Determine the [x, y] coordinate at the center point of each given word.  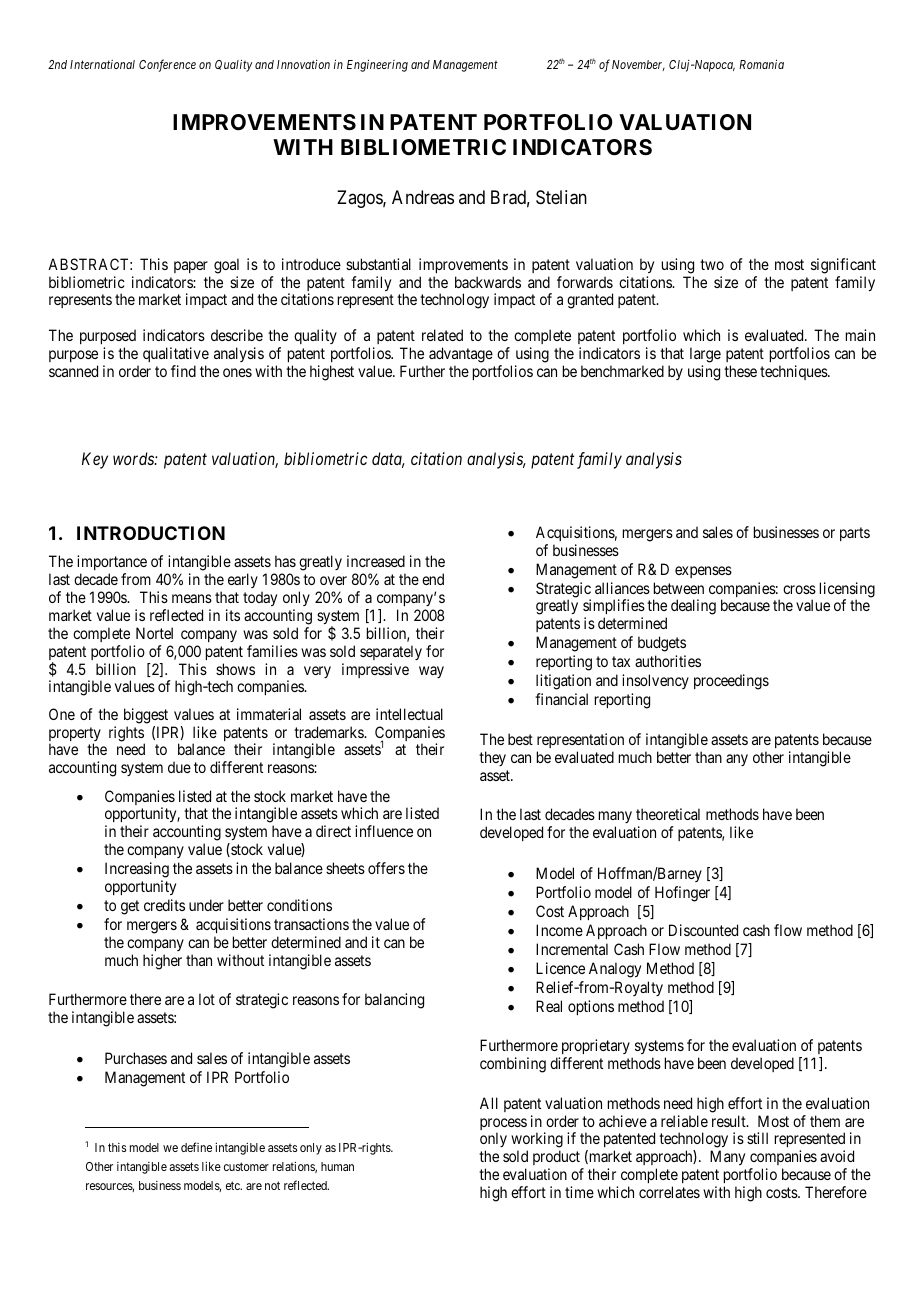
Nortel [154, 633]
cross [799, 589]
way [431, 672]
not [272, 1185]
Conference [167, 65]
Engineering [377, 66]
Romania [761, 64]
